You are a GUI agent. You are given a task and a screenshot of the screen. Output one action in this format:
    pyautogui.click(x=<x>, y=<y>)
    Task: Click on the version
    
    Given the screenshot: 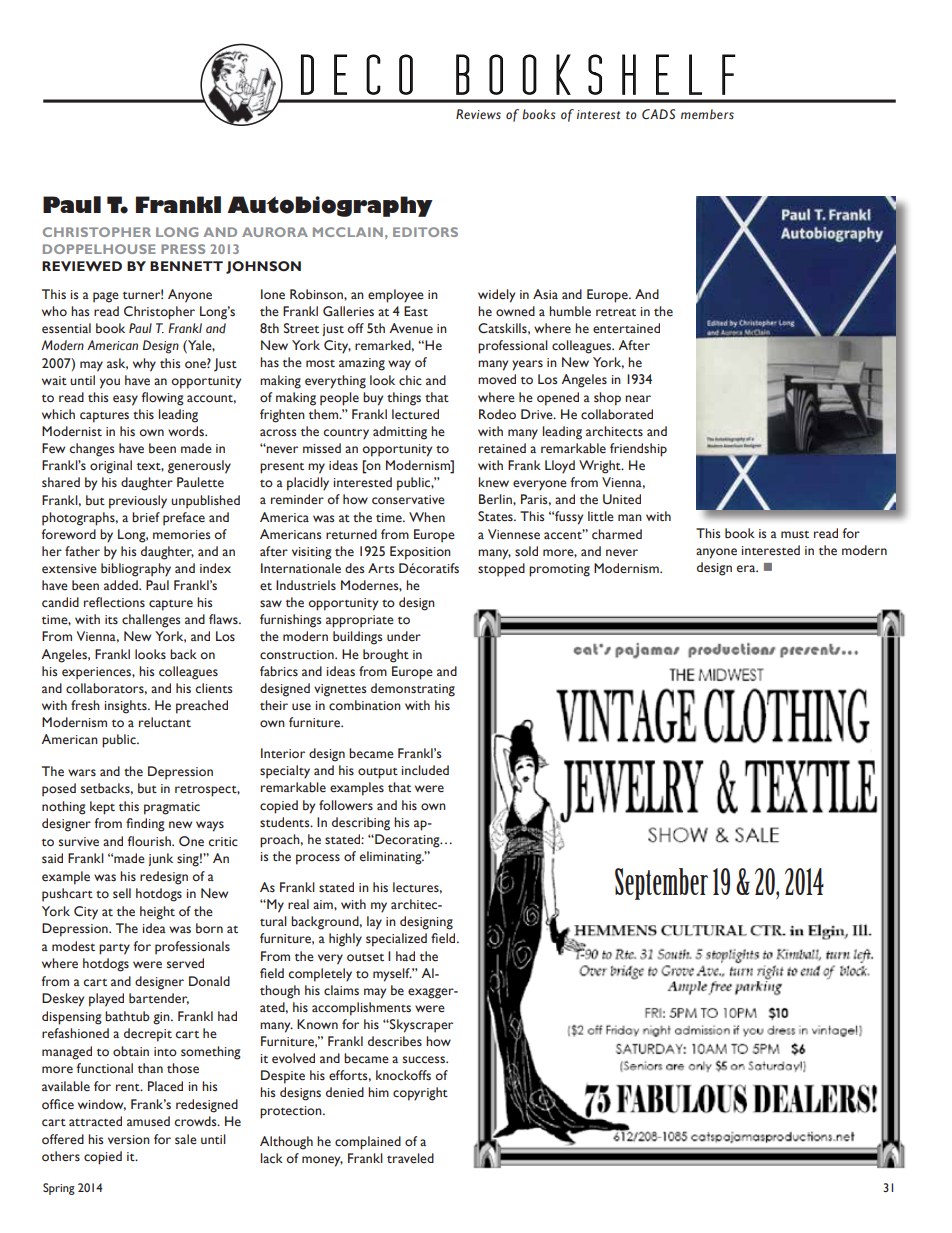 What is the action you would take?
    pyautogui.click(x=129, y=1140)
